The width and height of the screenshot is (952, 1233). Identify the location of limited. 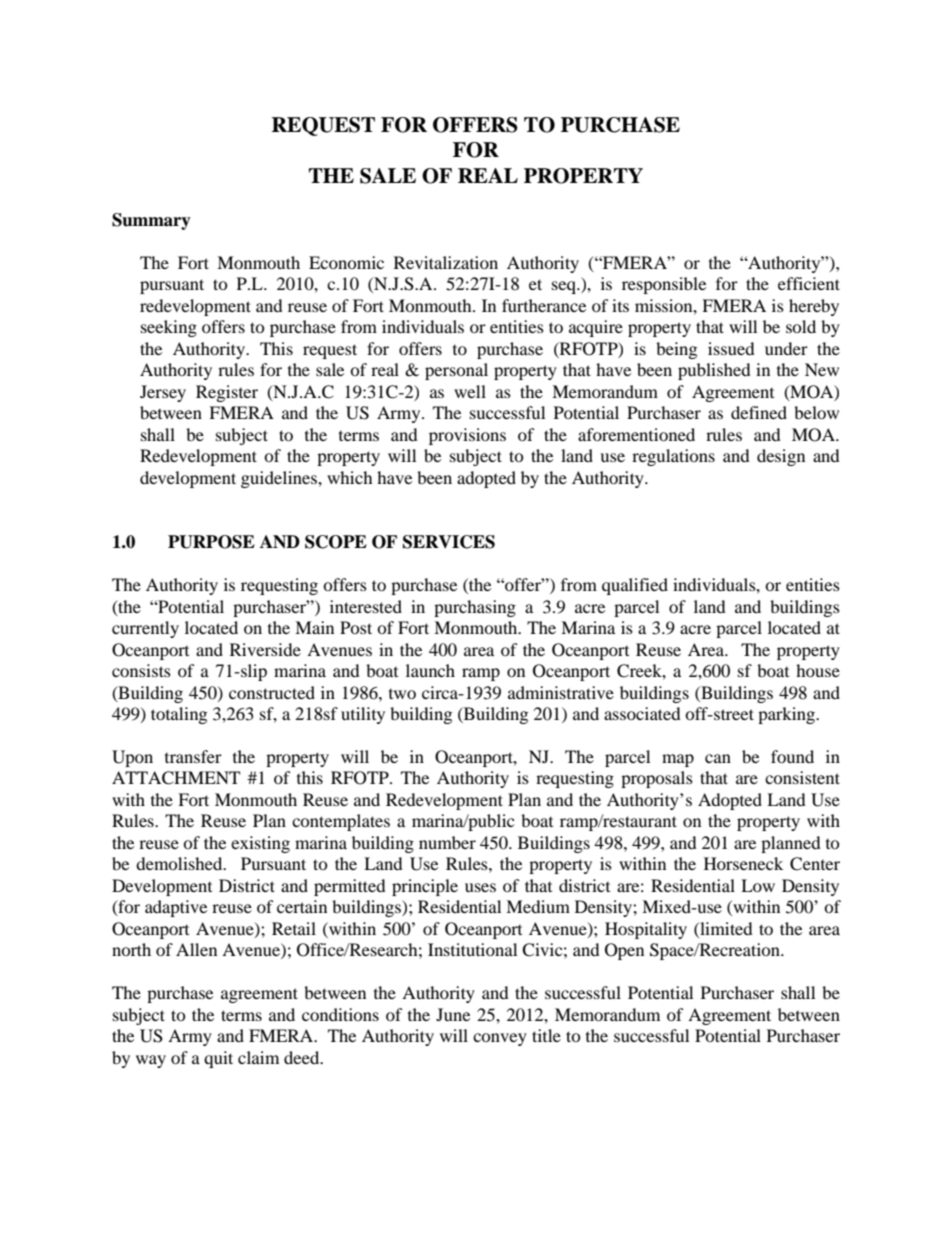
(725, 928).
